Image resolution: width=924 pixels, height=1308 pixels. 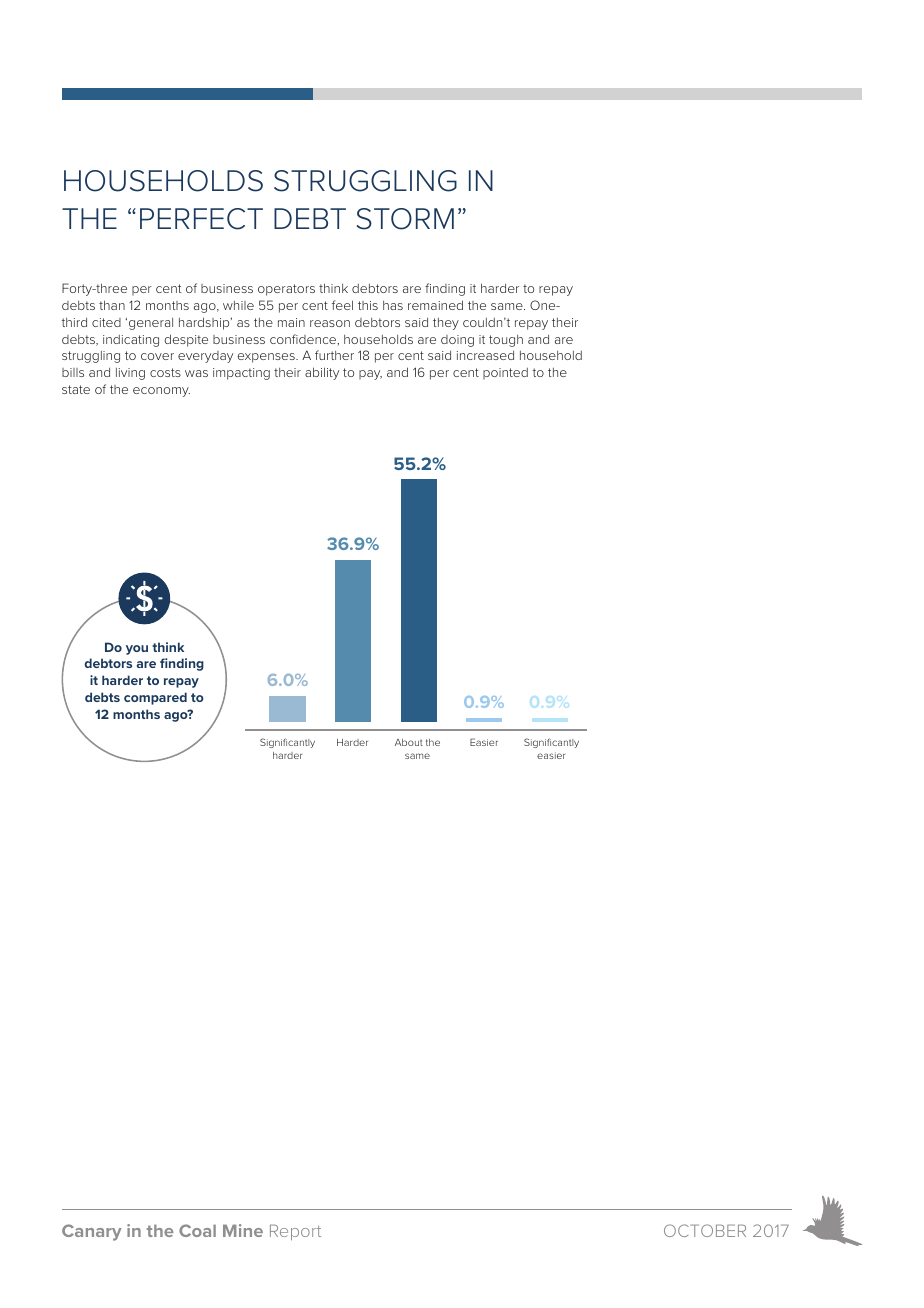 What do you see at coordinates (409, 742) in the screenshot?
I see `About` at bounding box center [409, 742].
